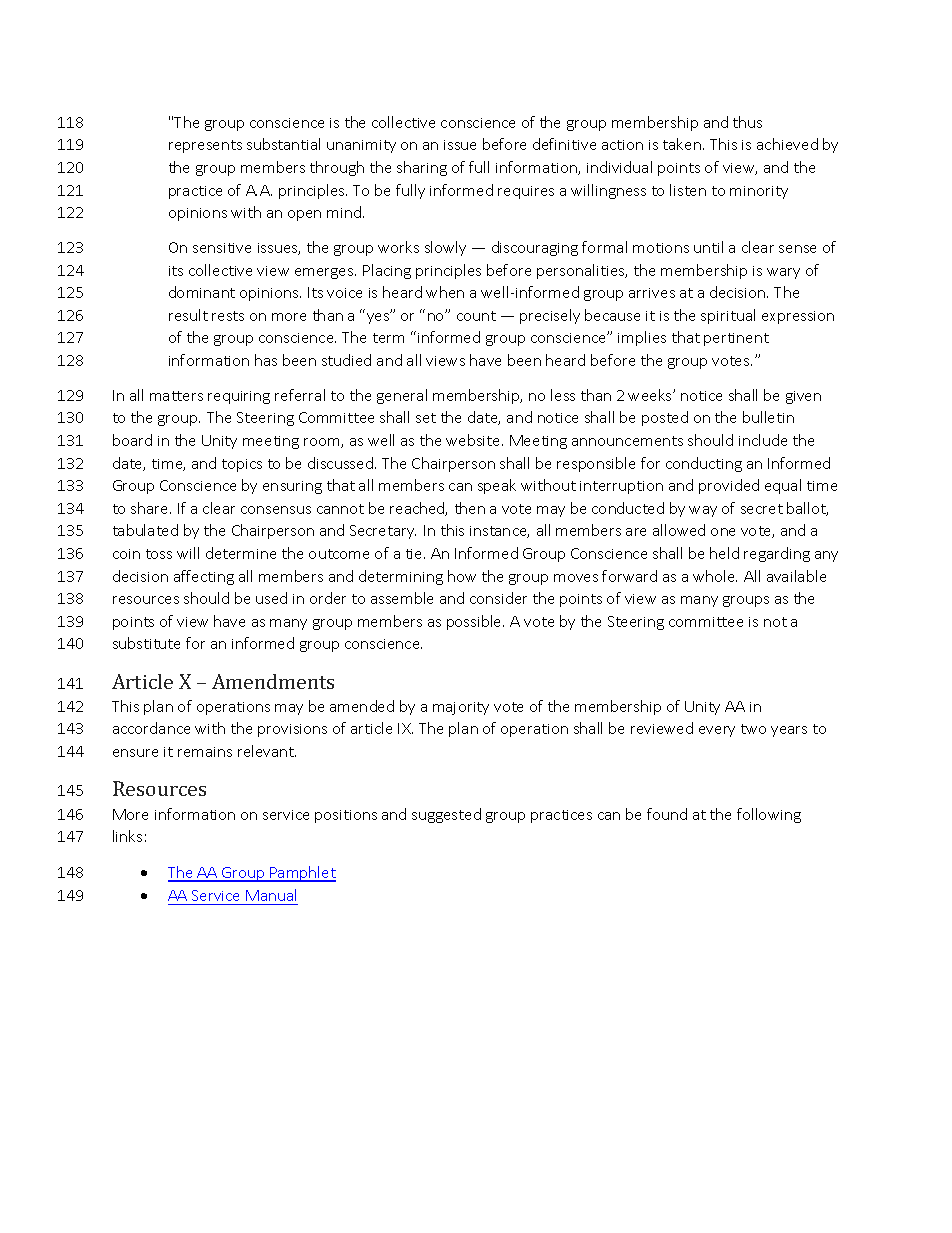 The height and width of the screenshot is (1233, 952). Describe the element at coordinates (205, 146) in the screenshot. I see `represents` at that location.
